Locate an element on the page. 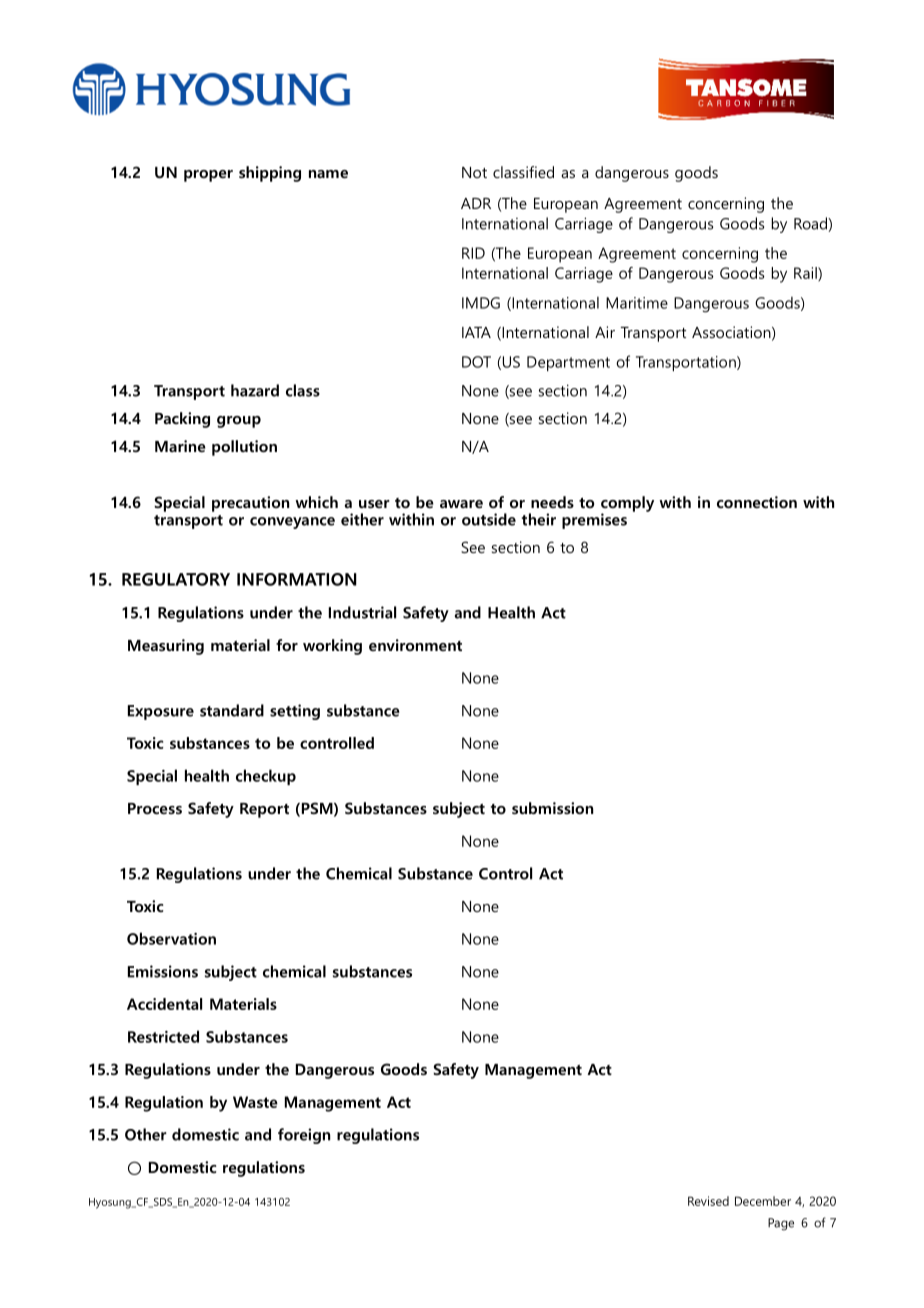  submission is located at coordinates (552, 808).
